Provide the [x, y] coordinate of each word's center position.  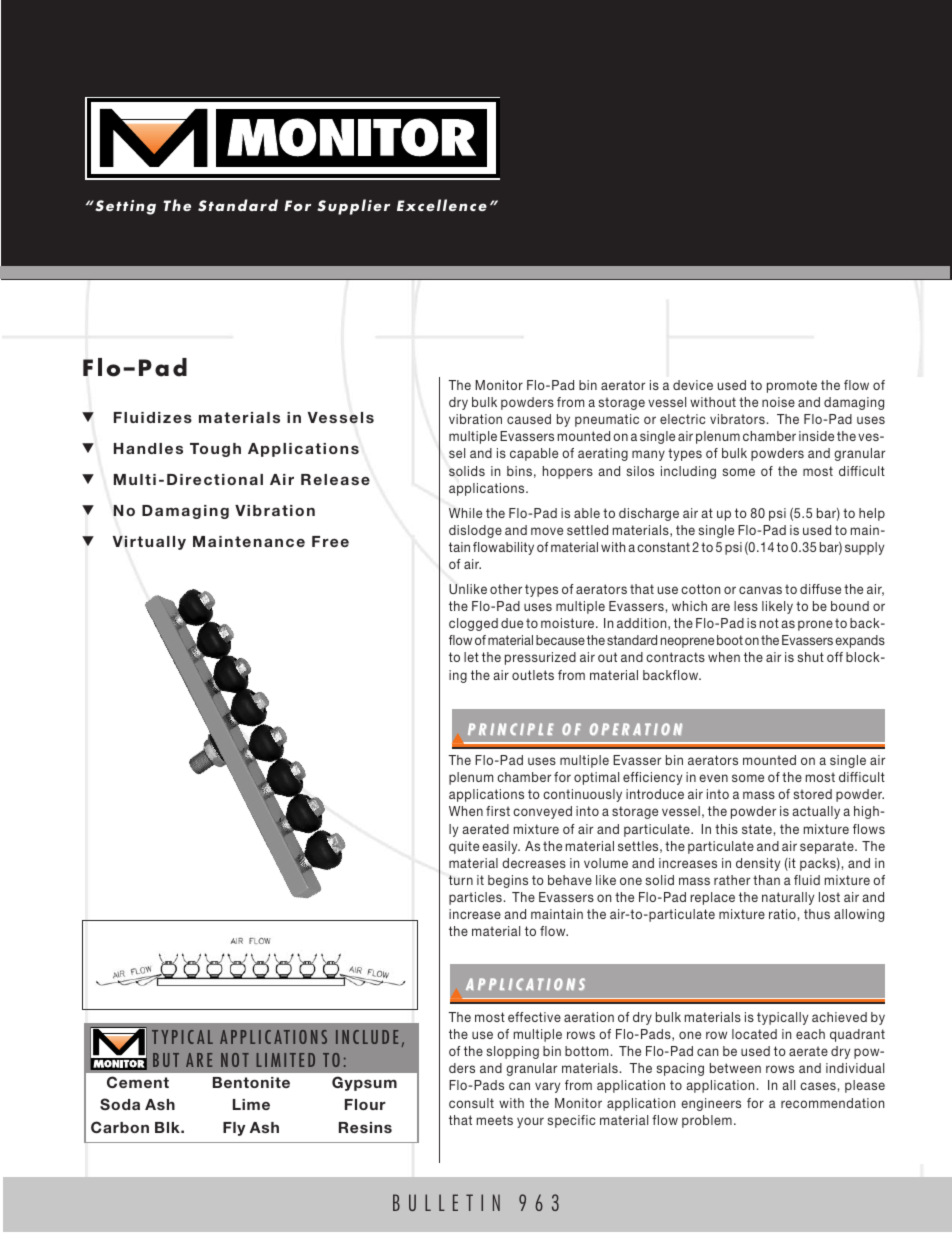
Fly [234, 1129]
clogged [473, 624]
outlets [533, 675]
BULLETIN [446, 1202]
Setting [124, 207]
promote [792, 386]
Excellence [442, 205]
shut [811, 657]
